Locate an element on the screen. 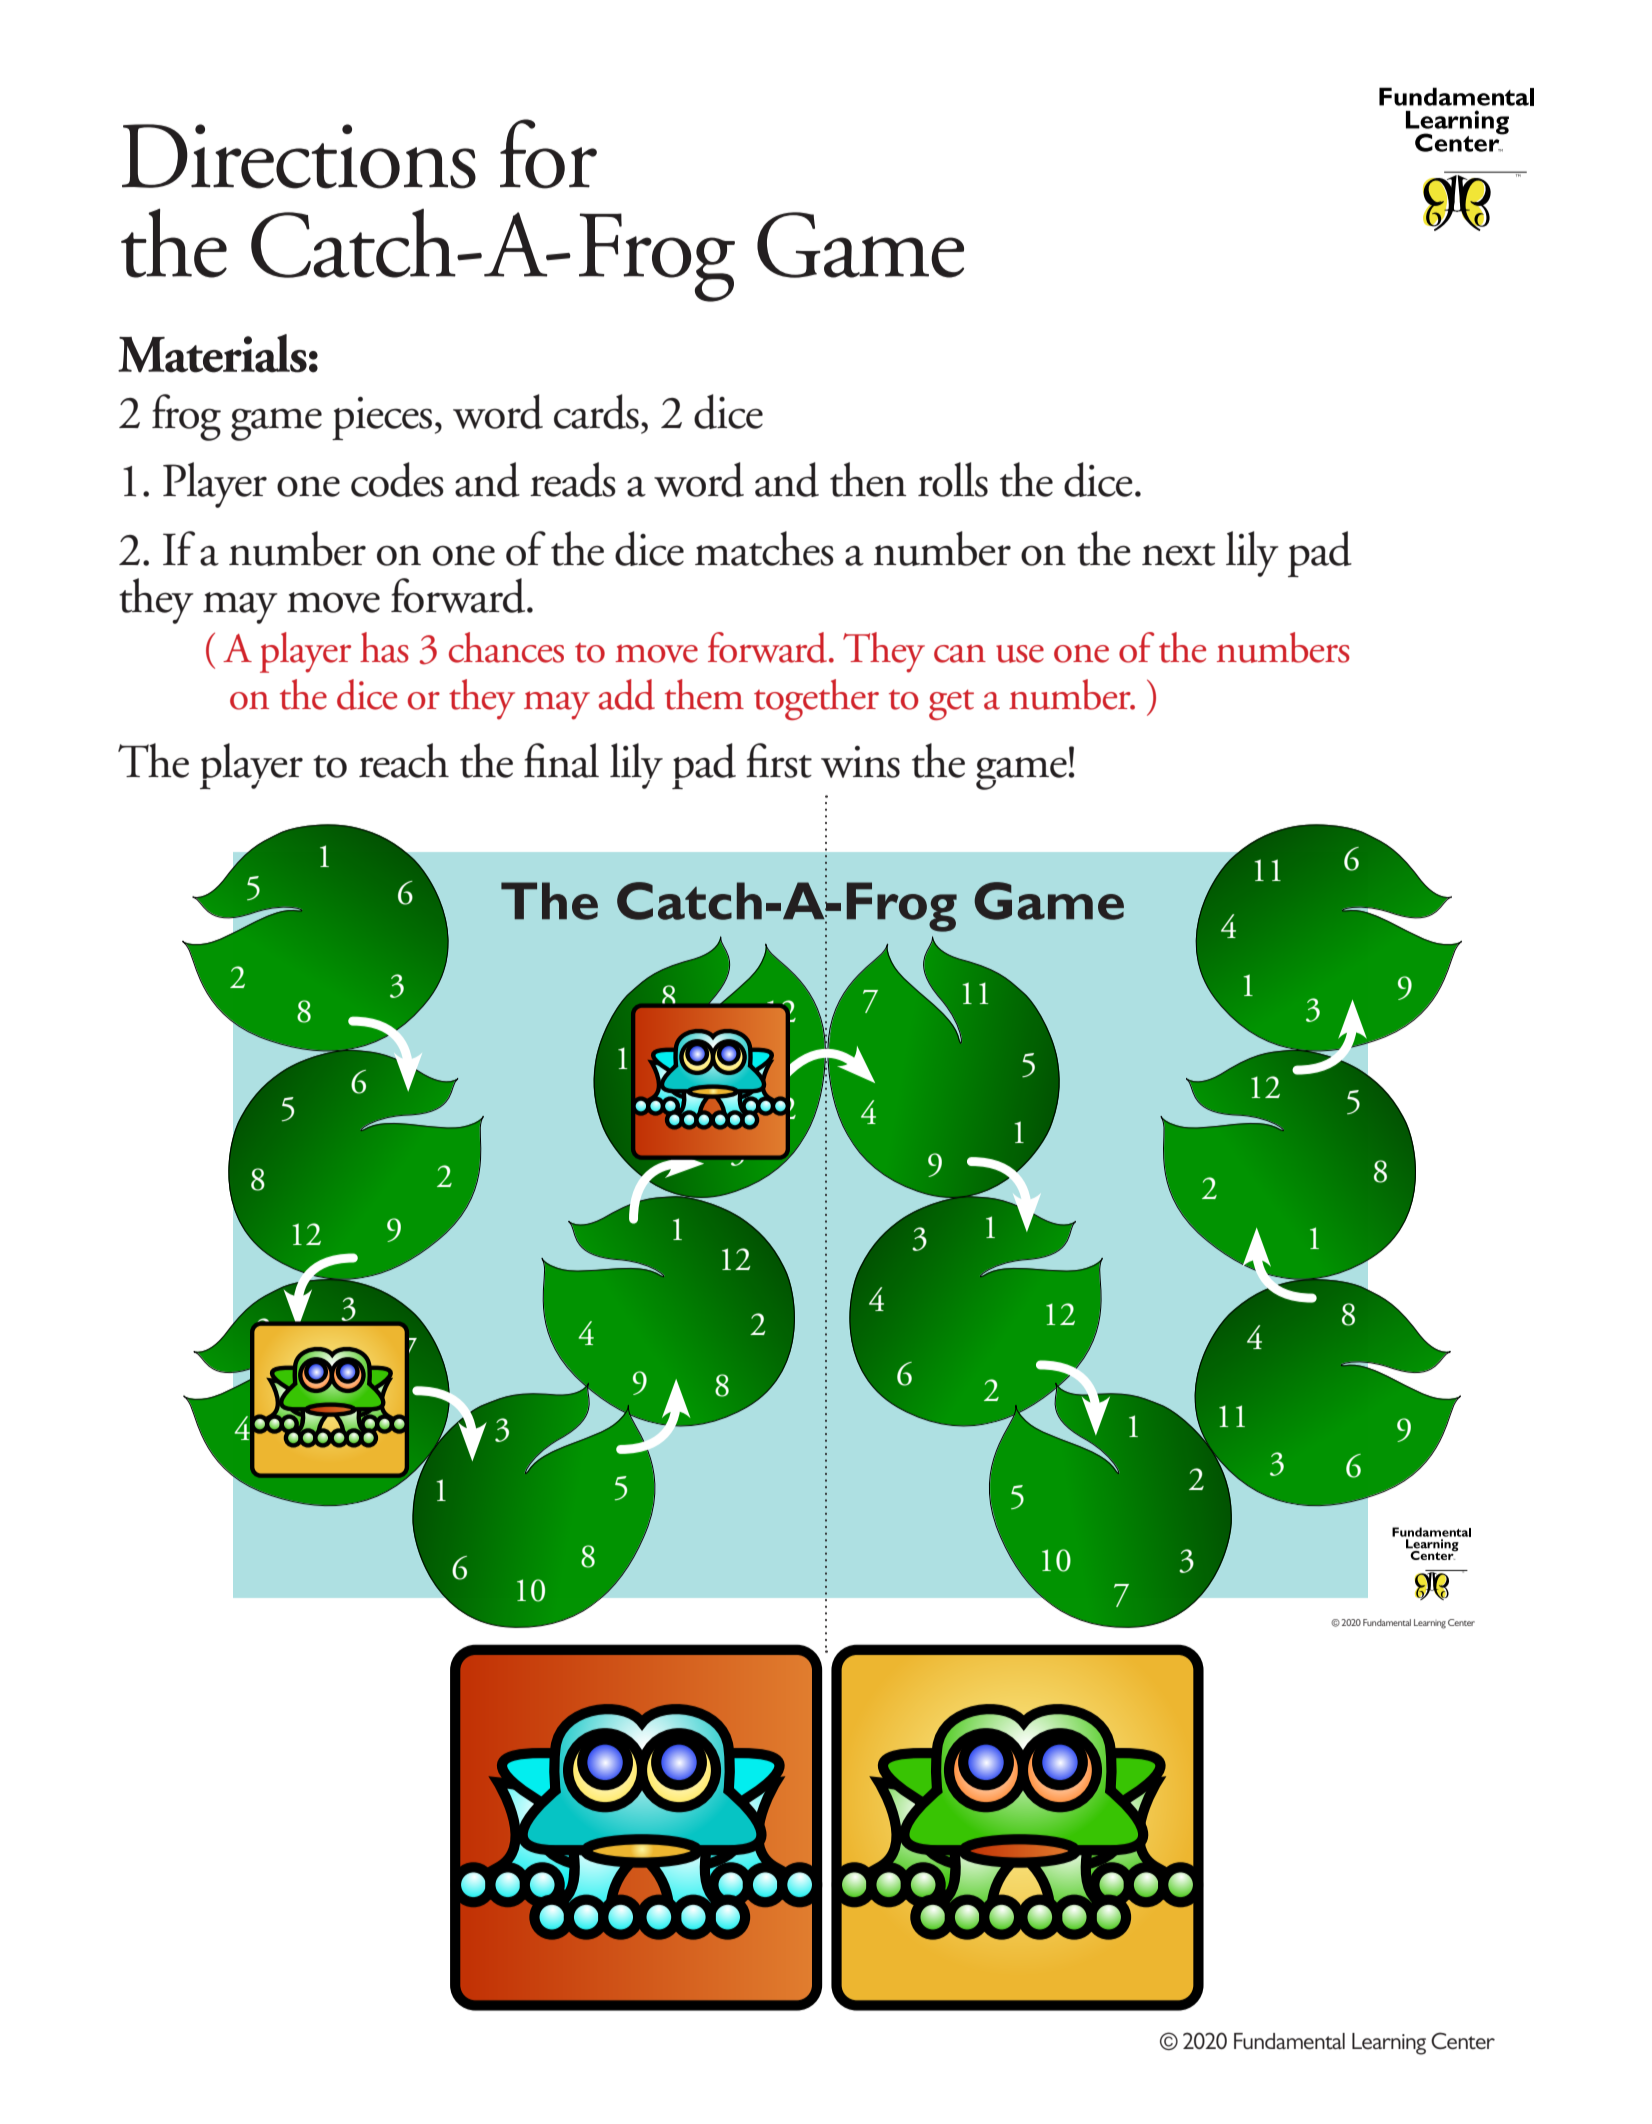  has is located at coordinates (384, 647).
